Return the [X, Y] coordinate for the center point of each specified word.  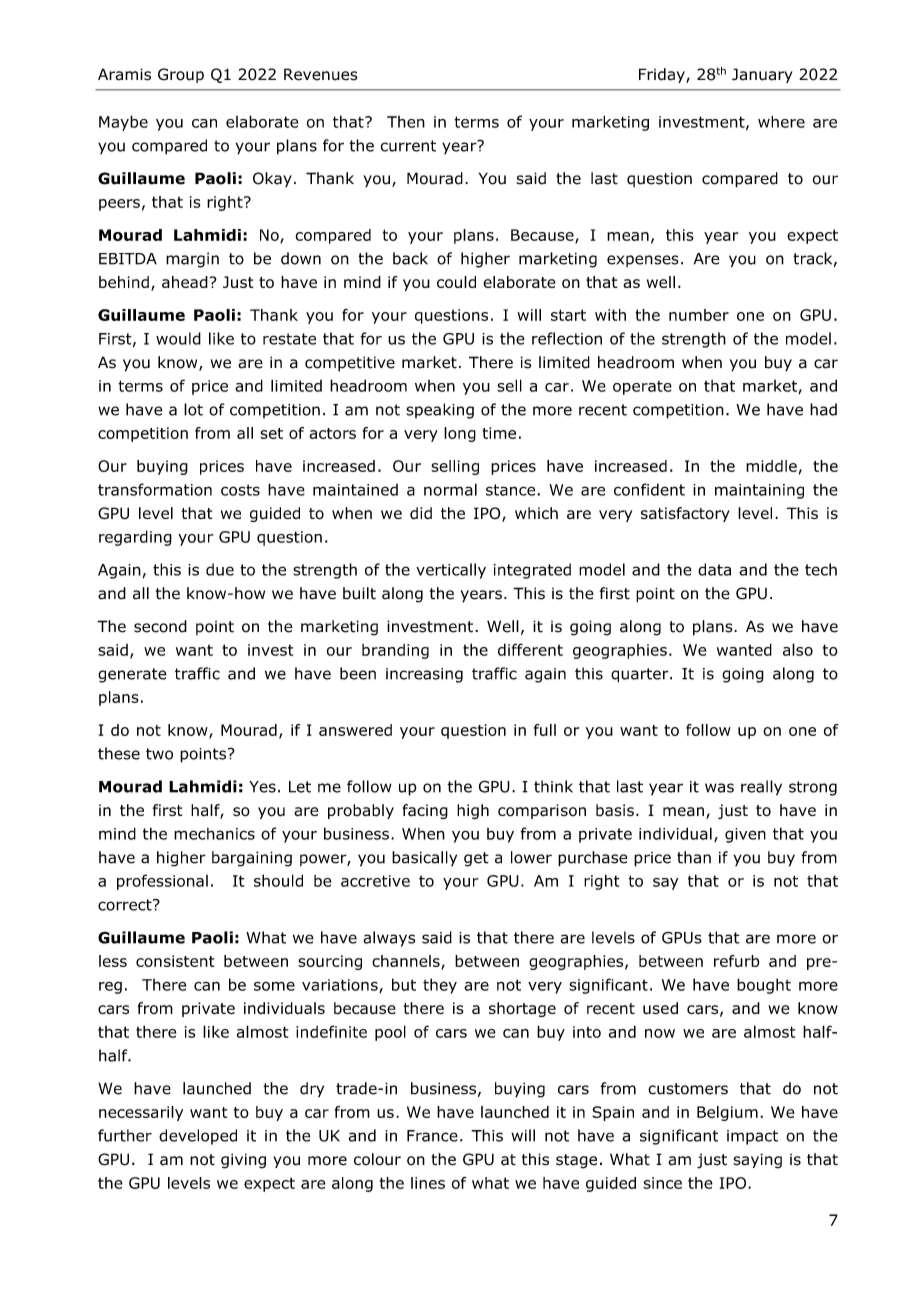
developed [198, 1137]
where [781, 121]
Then [406, 122]
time [499, 433]
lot [193, 409]
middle [771, 466]
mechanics [214, 834]
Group [181, 75]
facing [425, 811]
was [719, 788]
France [432, 1136]
